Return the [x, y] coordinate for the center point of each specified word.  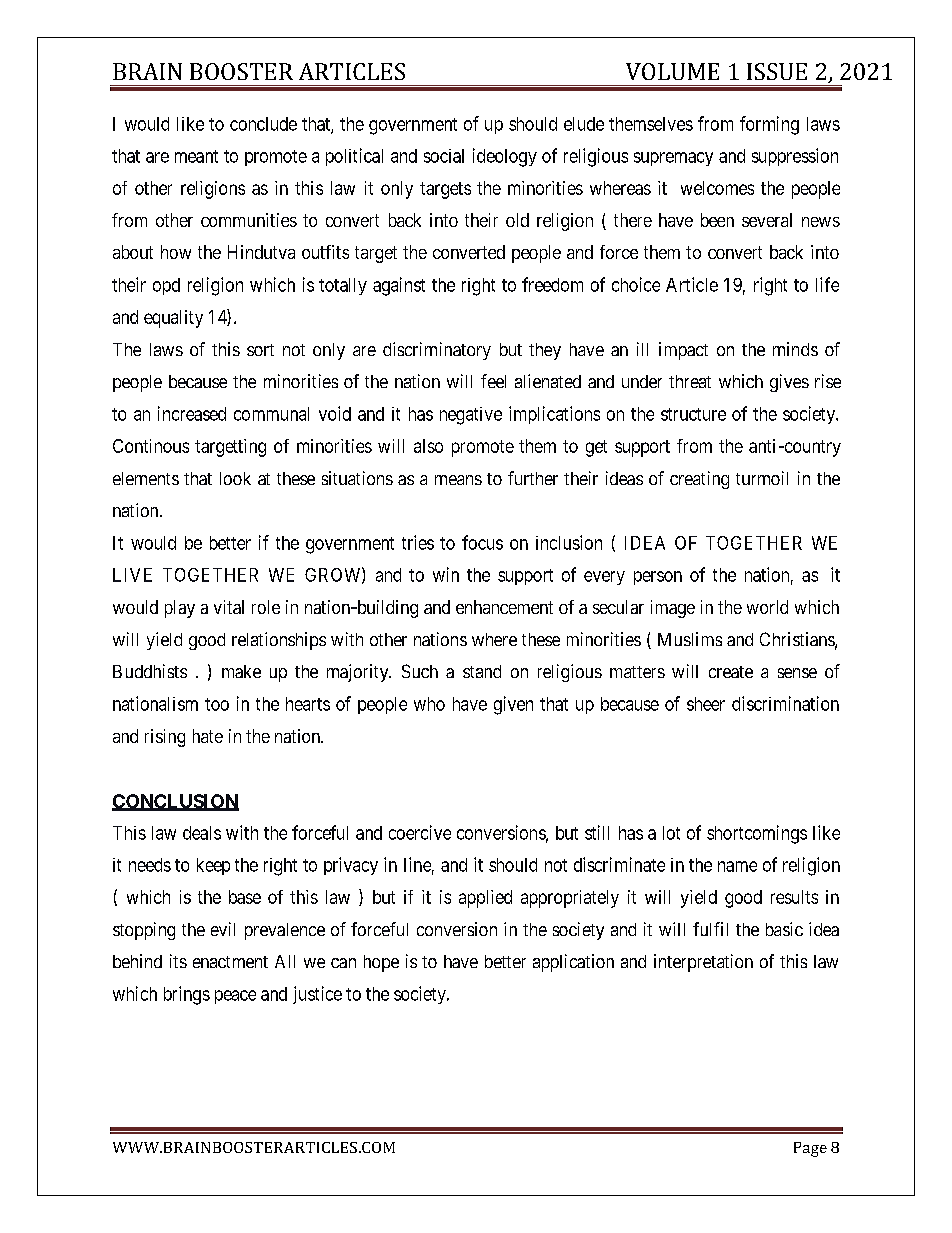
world [767, 607]
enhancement [504, 607]
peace [235, 997]
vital [229, 607]
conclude [263, 124]
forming [769, 125]
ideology [505, 157]
